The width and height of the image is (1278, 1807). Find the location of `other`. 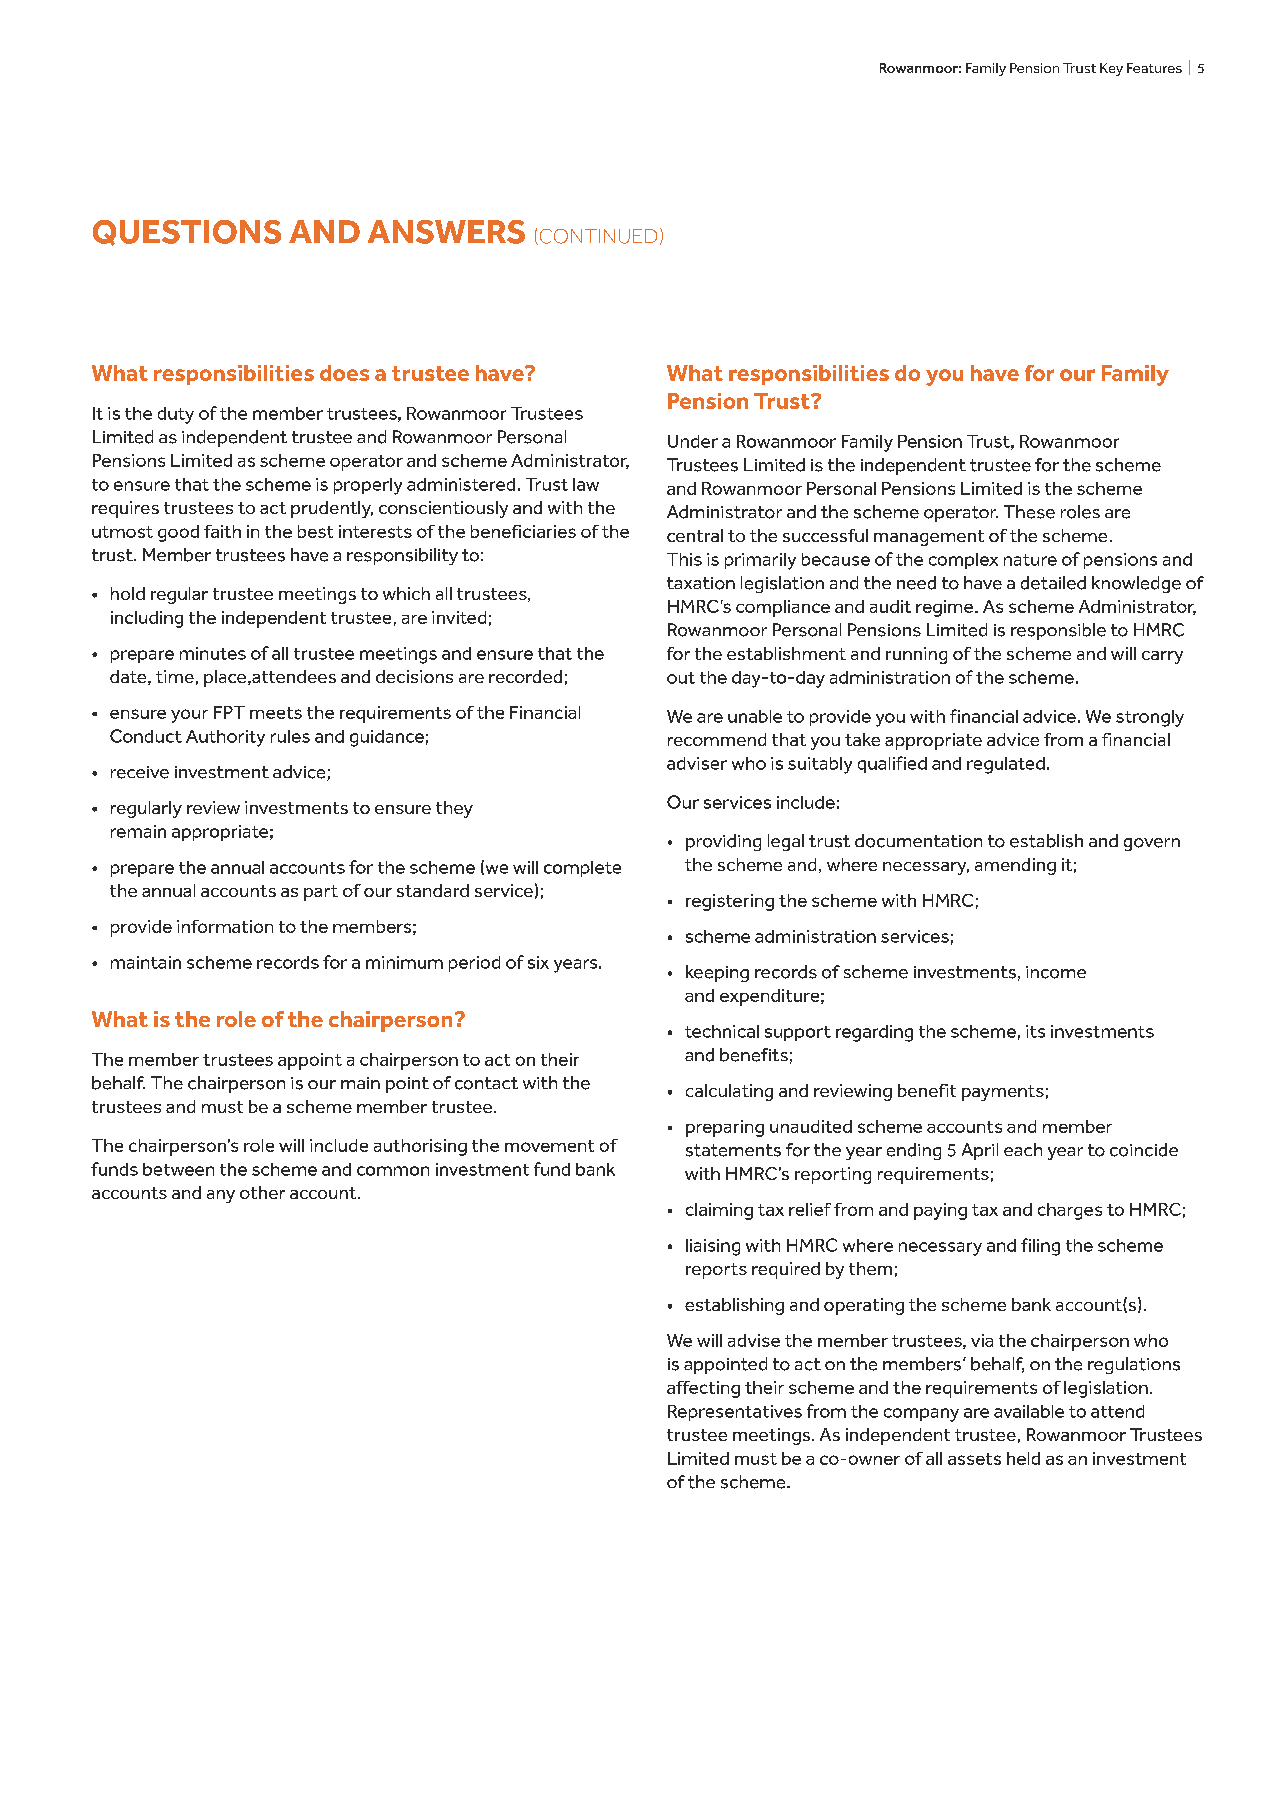

other is located at coordinates (262, 1192).
